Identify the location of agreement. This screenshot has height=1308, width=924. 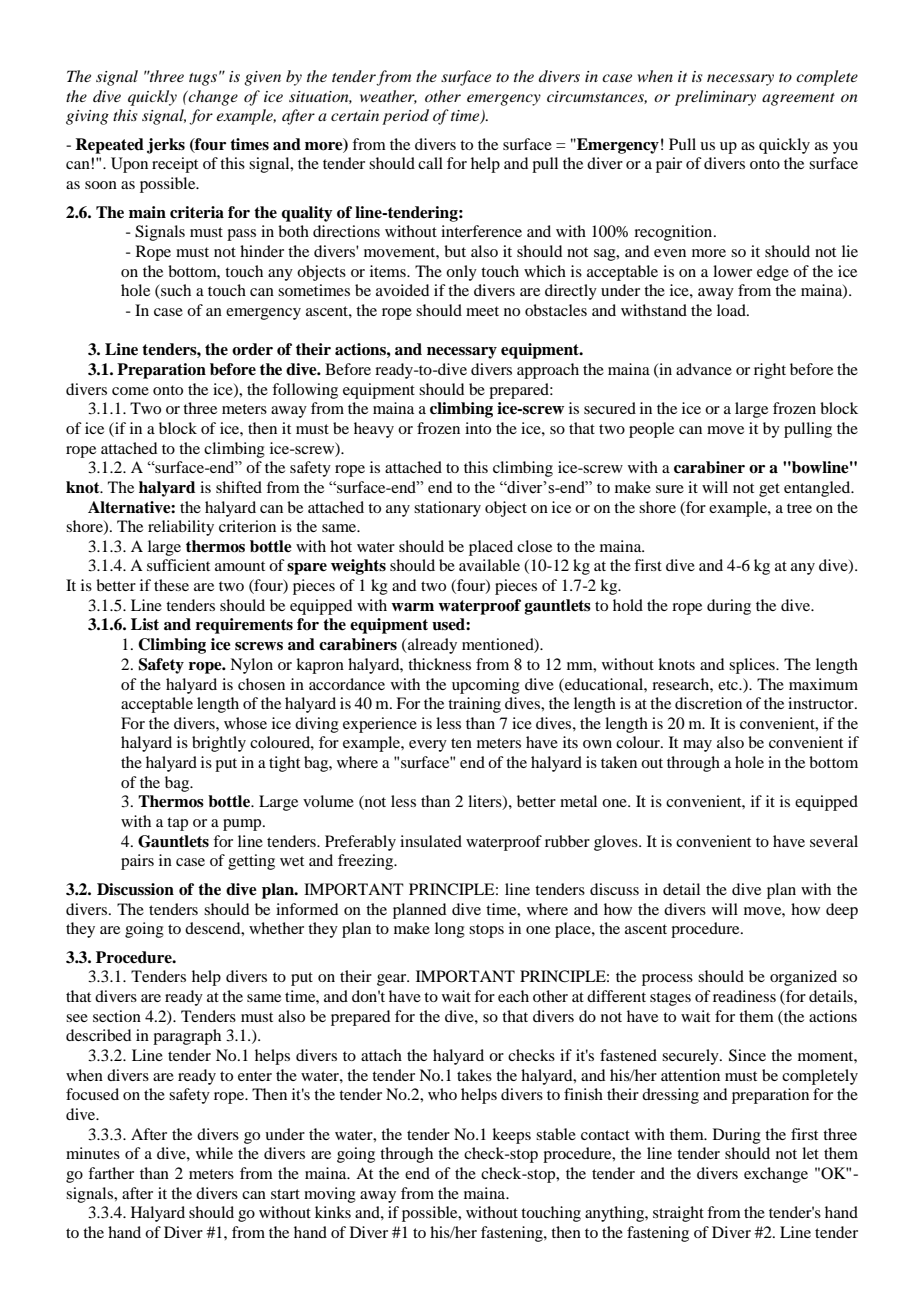
(798, 99).
